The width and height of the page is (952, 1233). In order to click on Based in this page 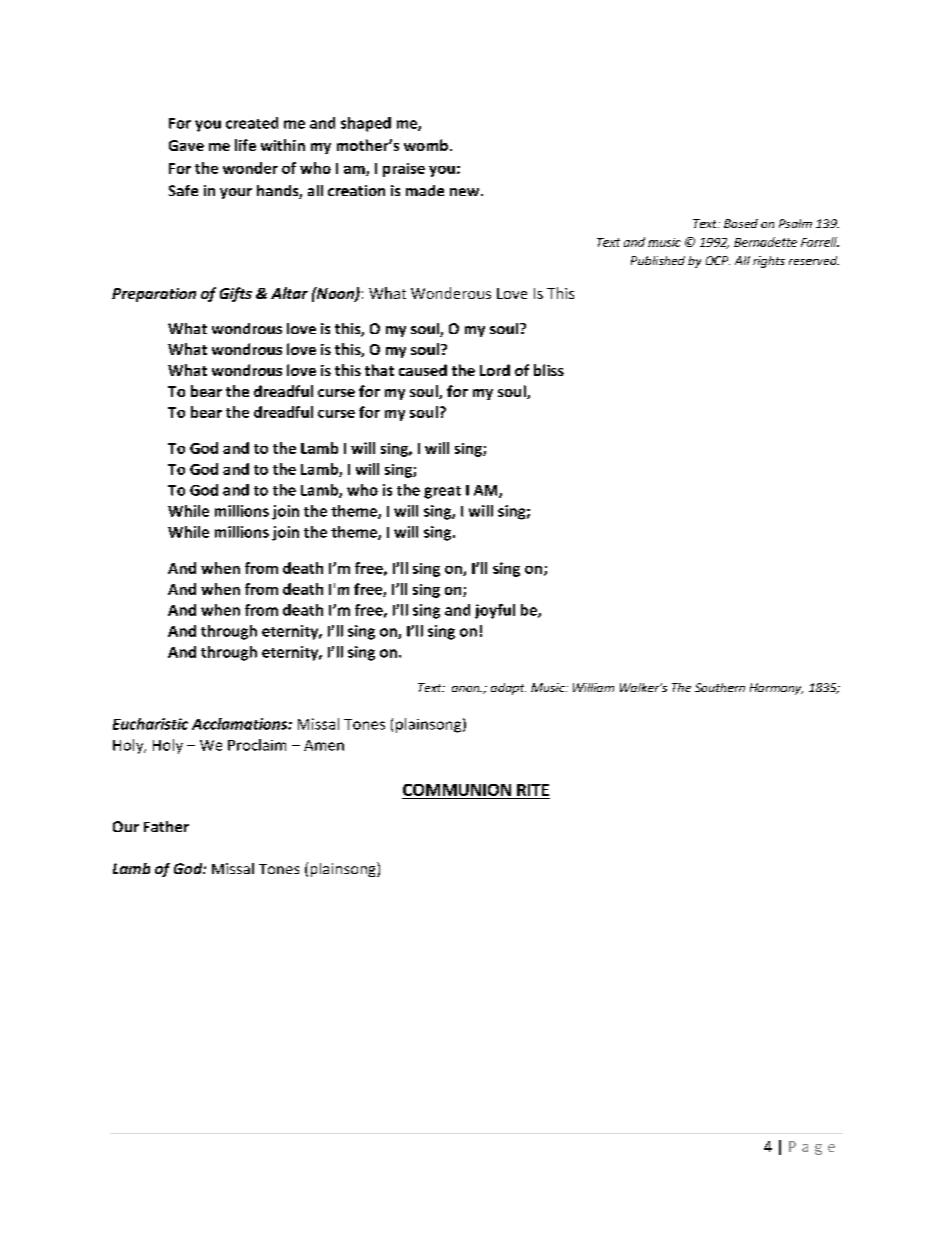, I will do `click(741, 223)`.
